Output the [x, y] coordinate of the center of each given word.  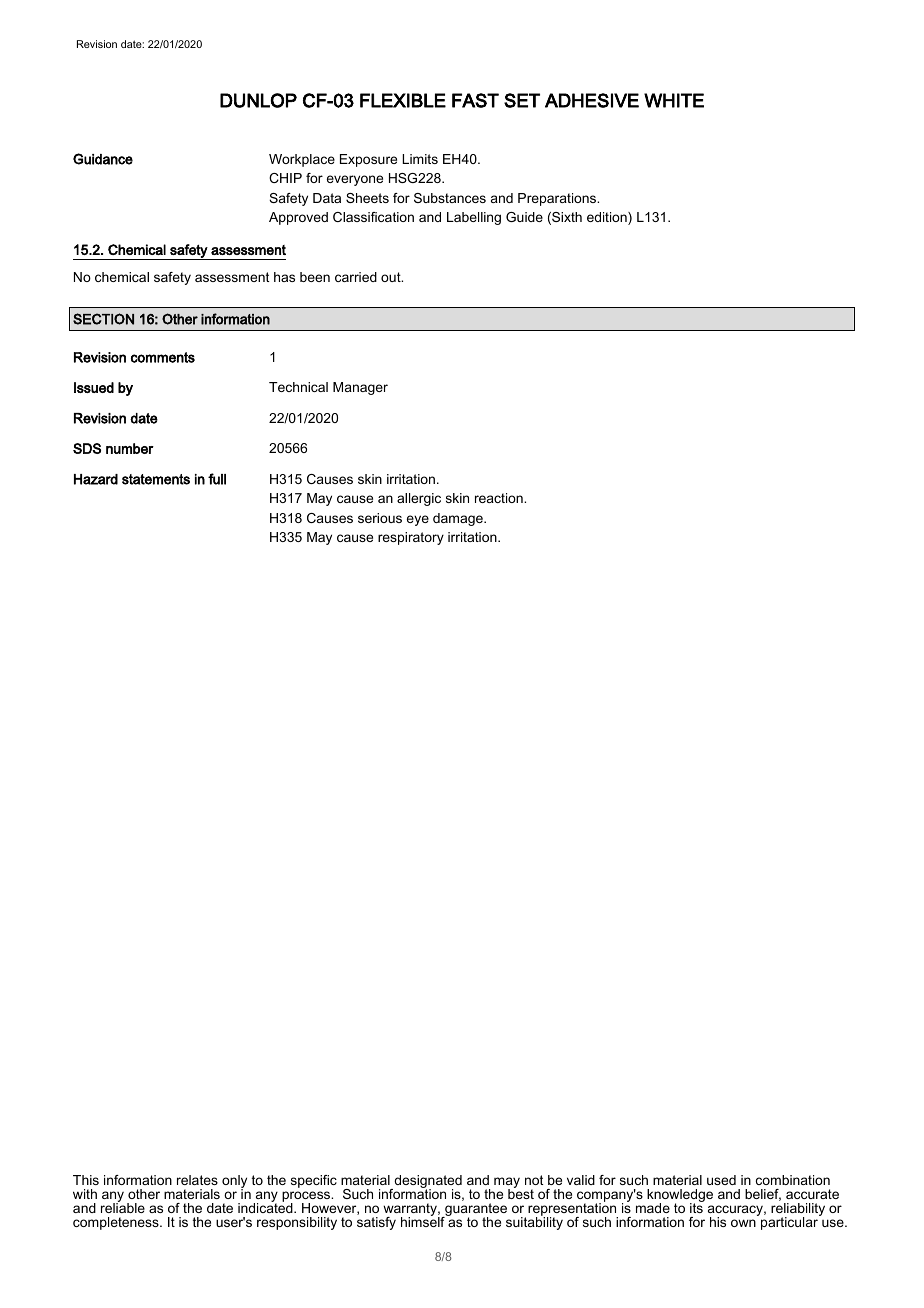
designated [427, 1183]
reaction [500, 498]
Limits [420, 159]
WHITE [674, 100]
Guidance [103, 159]
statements [156, 479]
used [721, 1180]
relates [197, 1180]
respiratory [411, 538]
